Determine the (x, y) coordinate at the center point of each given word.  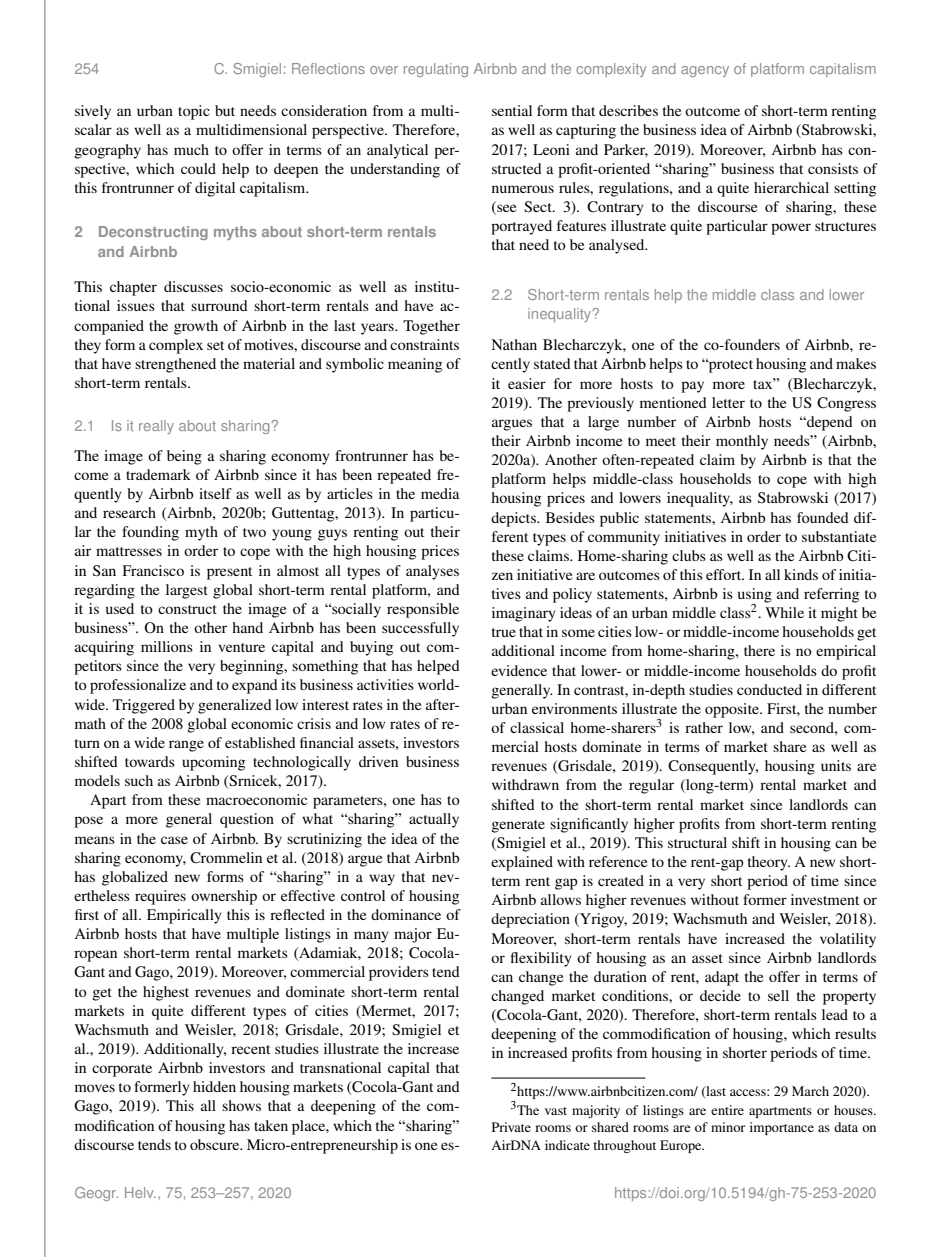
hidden (214, 1086)
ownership (224, 897)
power (791, 229)
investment (825, 899)
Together (431, 327)
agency (705, 71)
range (186, 746)
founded (823, 517)
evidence (519, 670)
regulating (436, 70)
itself (215, 493)
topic (194, 112)
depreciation (530, 920)
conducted (769, 689)
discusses (193, 286)
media (440, 493)
